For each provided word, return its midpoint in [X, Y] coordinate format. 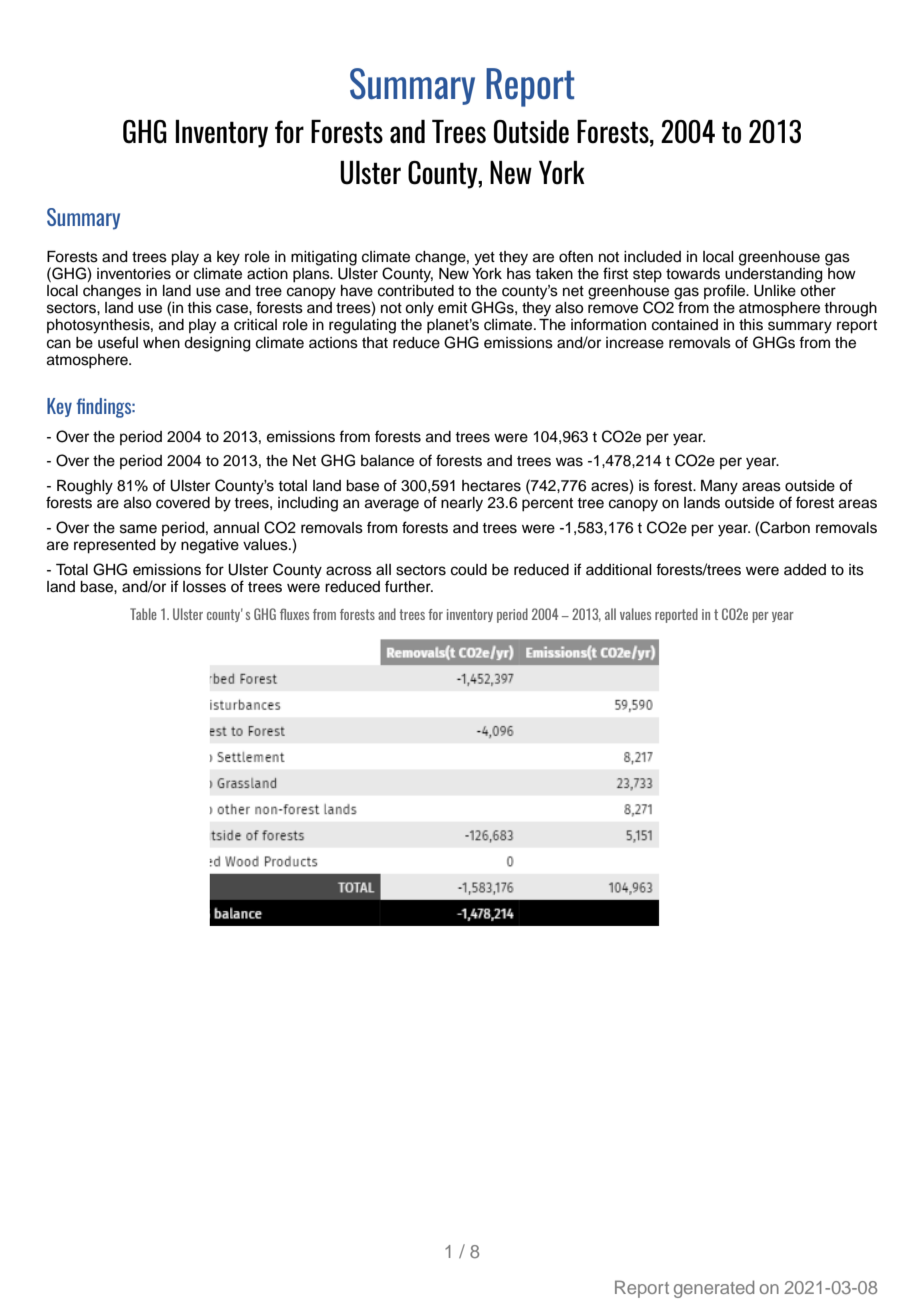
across [349, 571]
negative [210, 546]
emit [452, 308]
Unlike [775, 291]
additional [619, 570]
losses [204, 587]
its [856, 570]
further [409, 586]
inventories [134, 274]
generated [714, 1289]
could [469, 570]
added [805, 570]
